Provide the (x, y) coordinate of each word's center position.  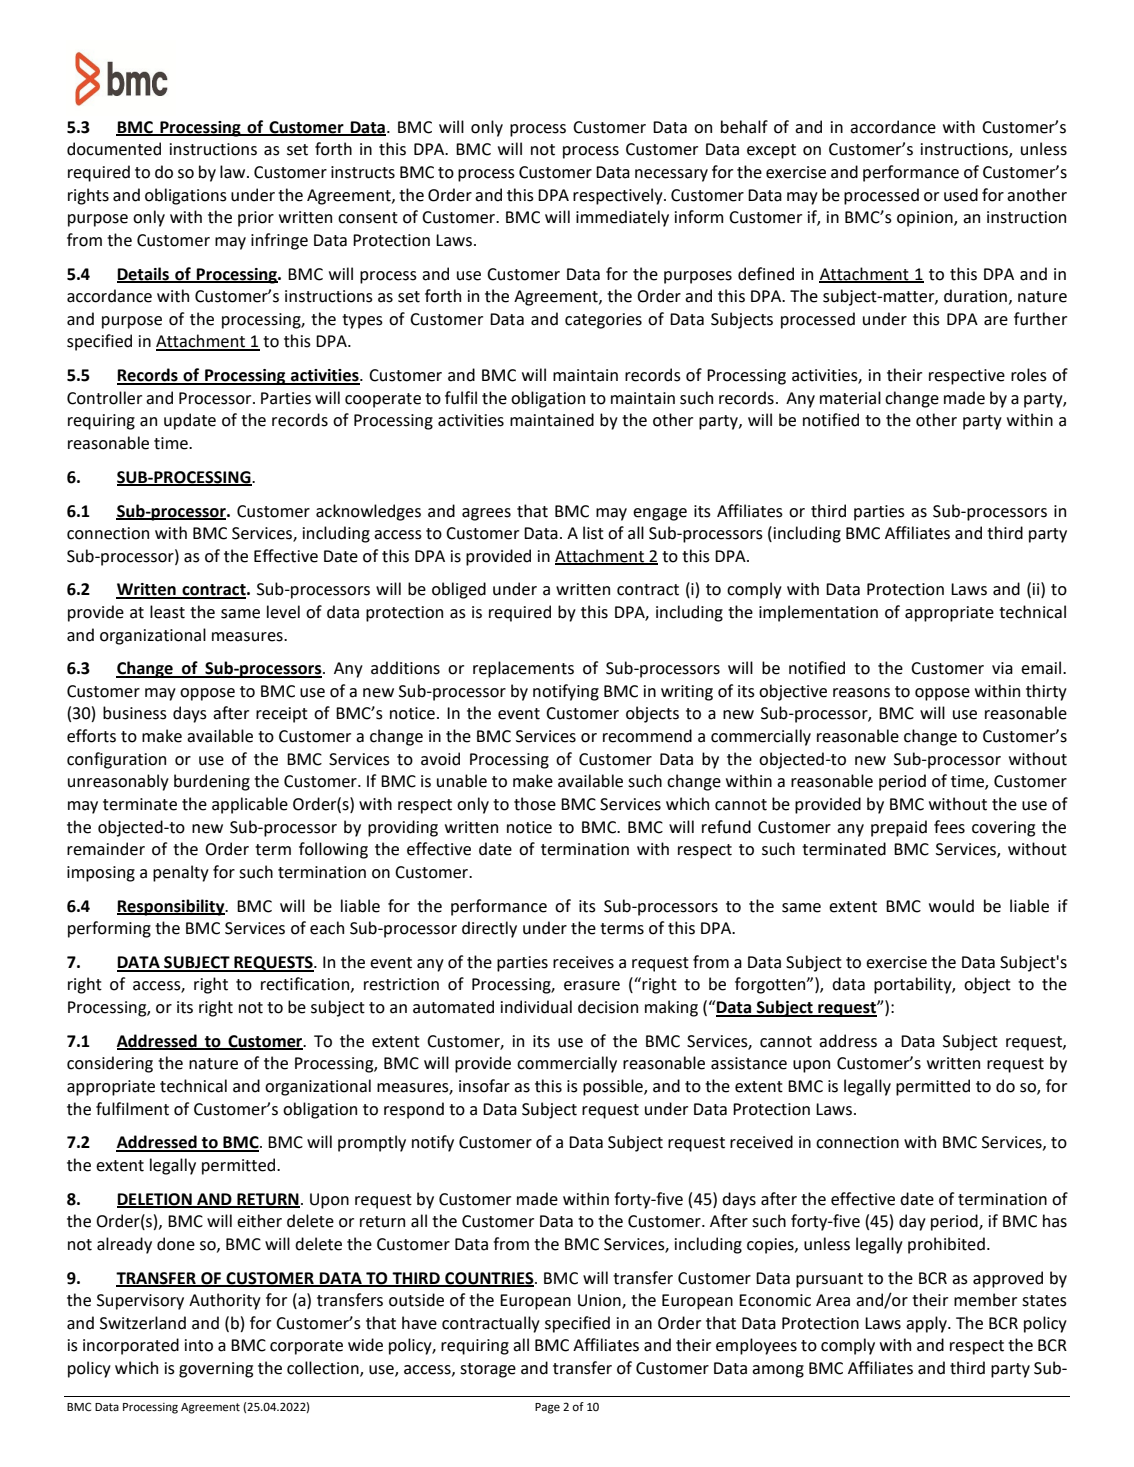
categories (603, 321)
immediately (622, 218)
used (961, 195)
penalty (181, 873)
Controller (104, 398)
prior (256, 219)
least (167, 612)
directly (489, 929)
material (850, 398)
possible (614, 1087)
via (1002, 668)
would (951, 906)
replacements (523, 669)
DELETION (155, 1200)
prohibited (946, 1245)
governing (216, 1370)
